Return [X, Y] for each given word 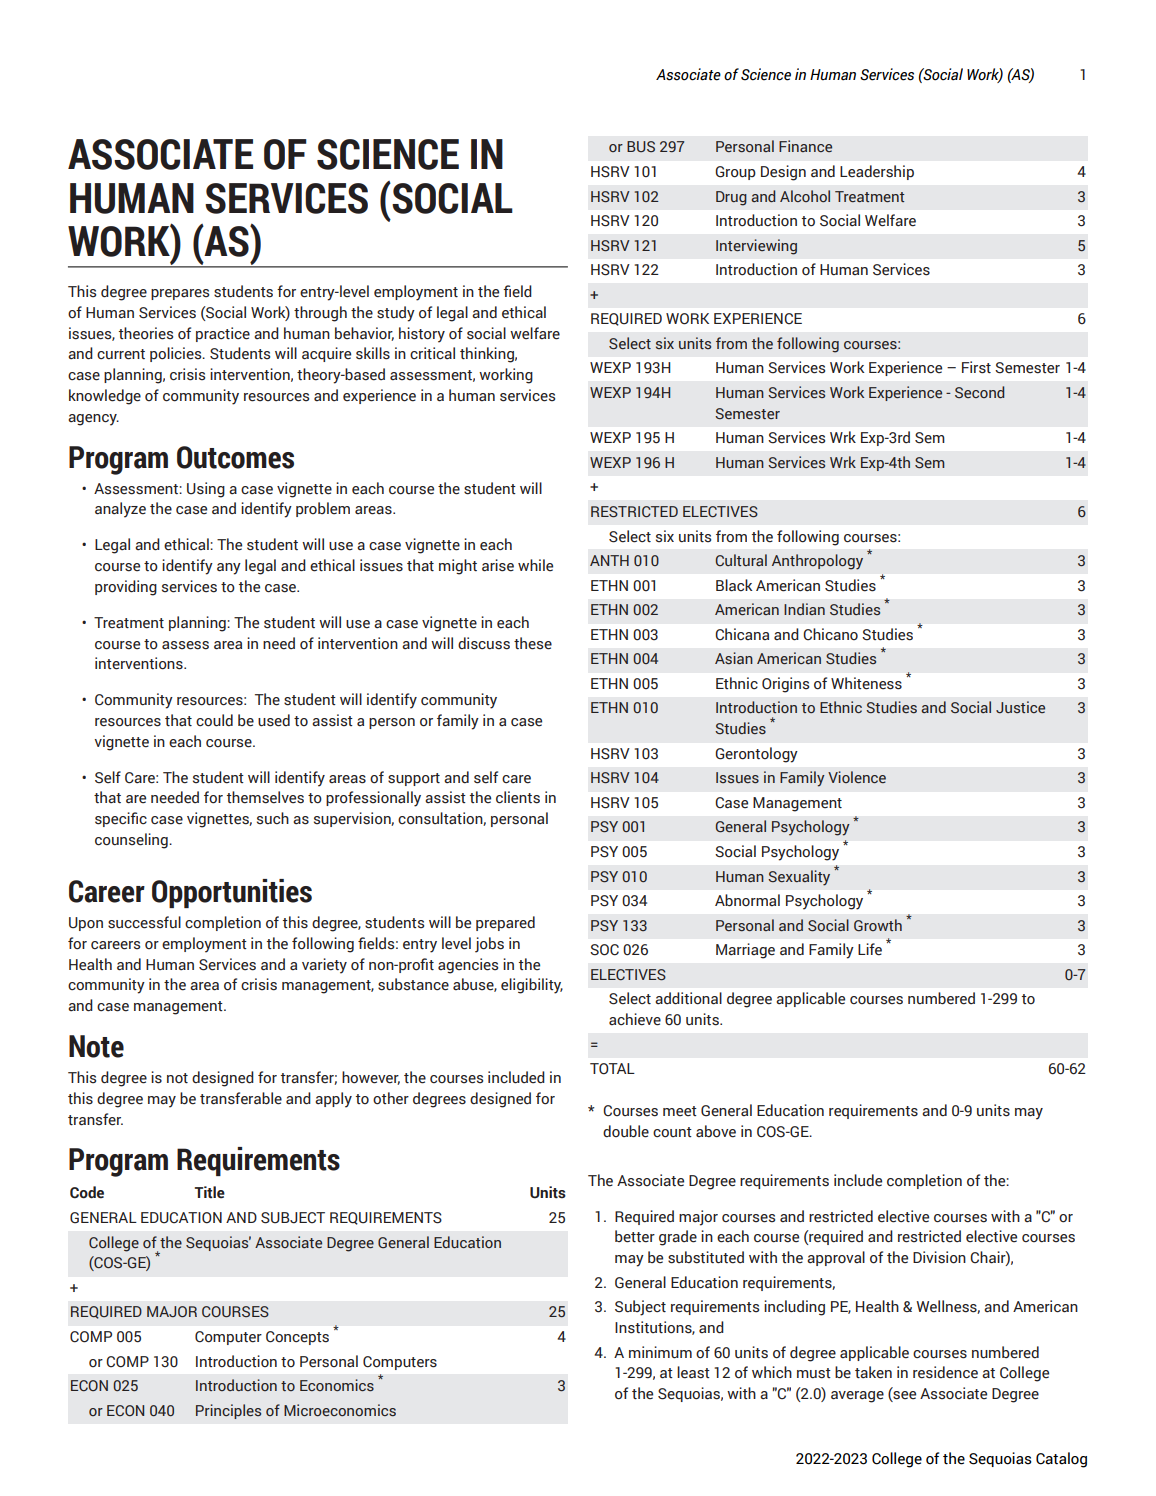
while [535, 565]
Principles [228, 1411]
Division [939, 1257]
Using [206, 490]
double [626, 1131]
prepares [180, 294]
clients [518, 797]
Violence [857, 777]
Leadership [877, 172]
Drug [731, 198]
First [976, 367]
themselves [265, 797]
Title [210, 1192]
